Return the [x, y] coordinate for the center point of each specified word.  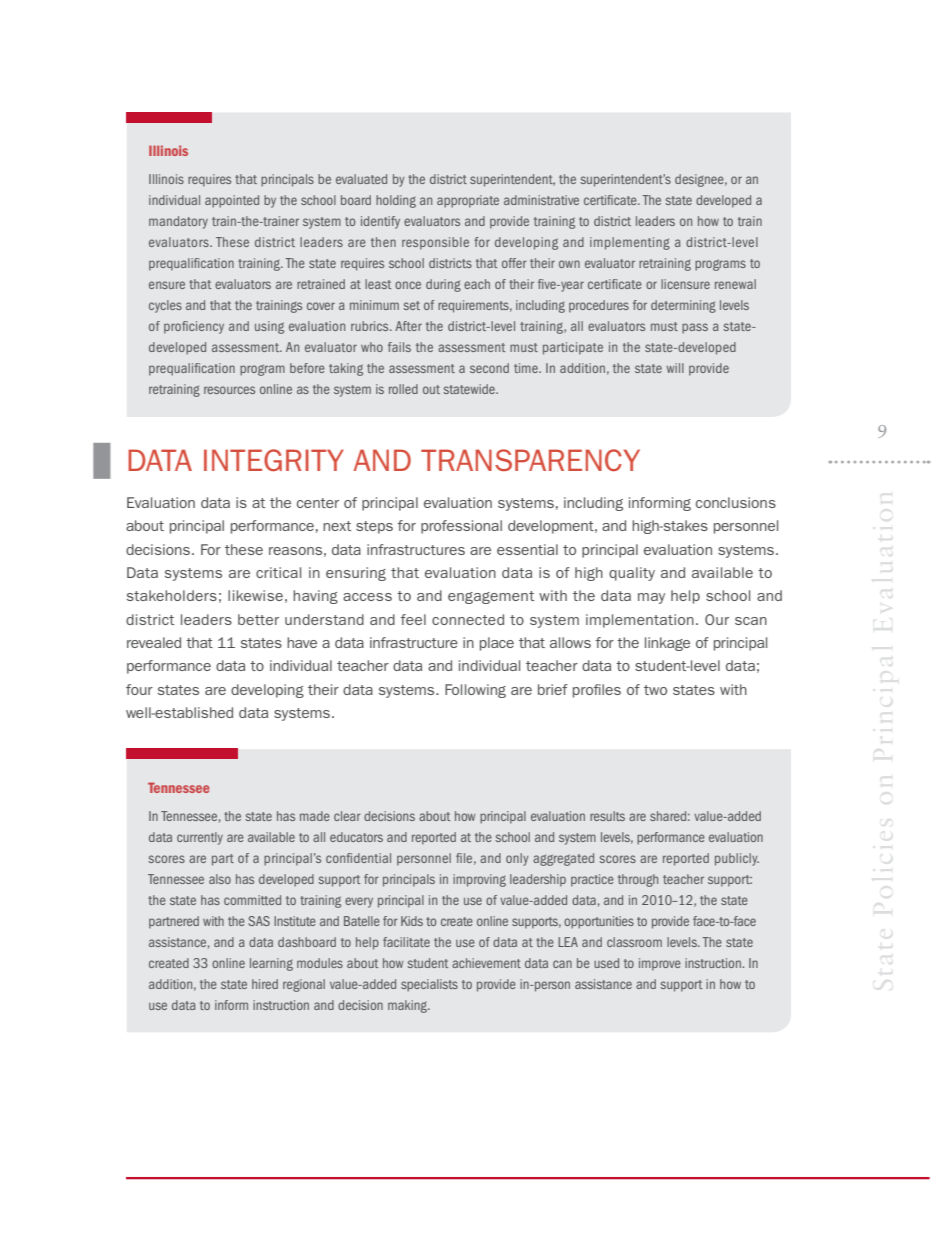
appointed [232, 201]
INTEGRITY [274, 460]
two [655, 690]
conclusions [736, 502]
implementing [630, 243]
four [139, 689]
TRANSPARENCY [530, 460]
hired [265, 984]
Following [475, 691]
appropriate [468, 201]
